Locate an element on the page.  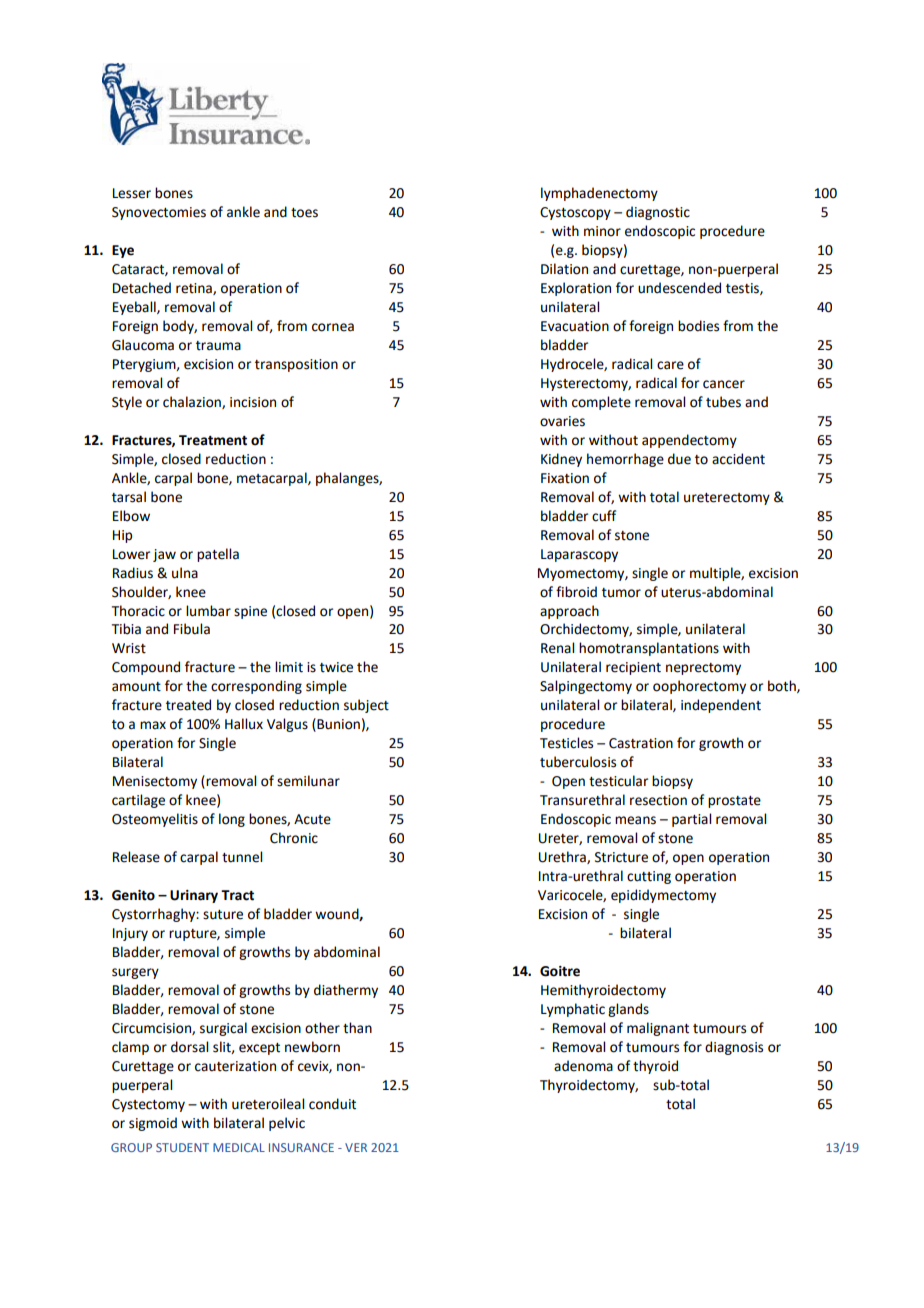
Cystoscopy is located at coordinates (575, 213).
